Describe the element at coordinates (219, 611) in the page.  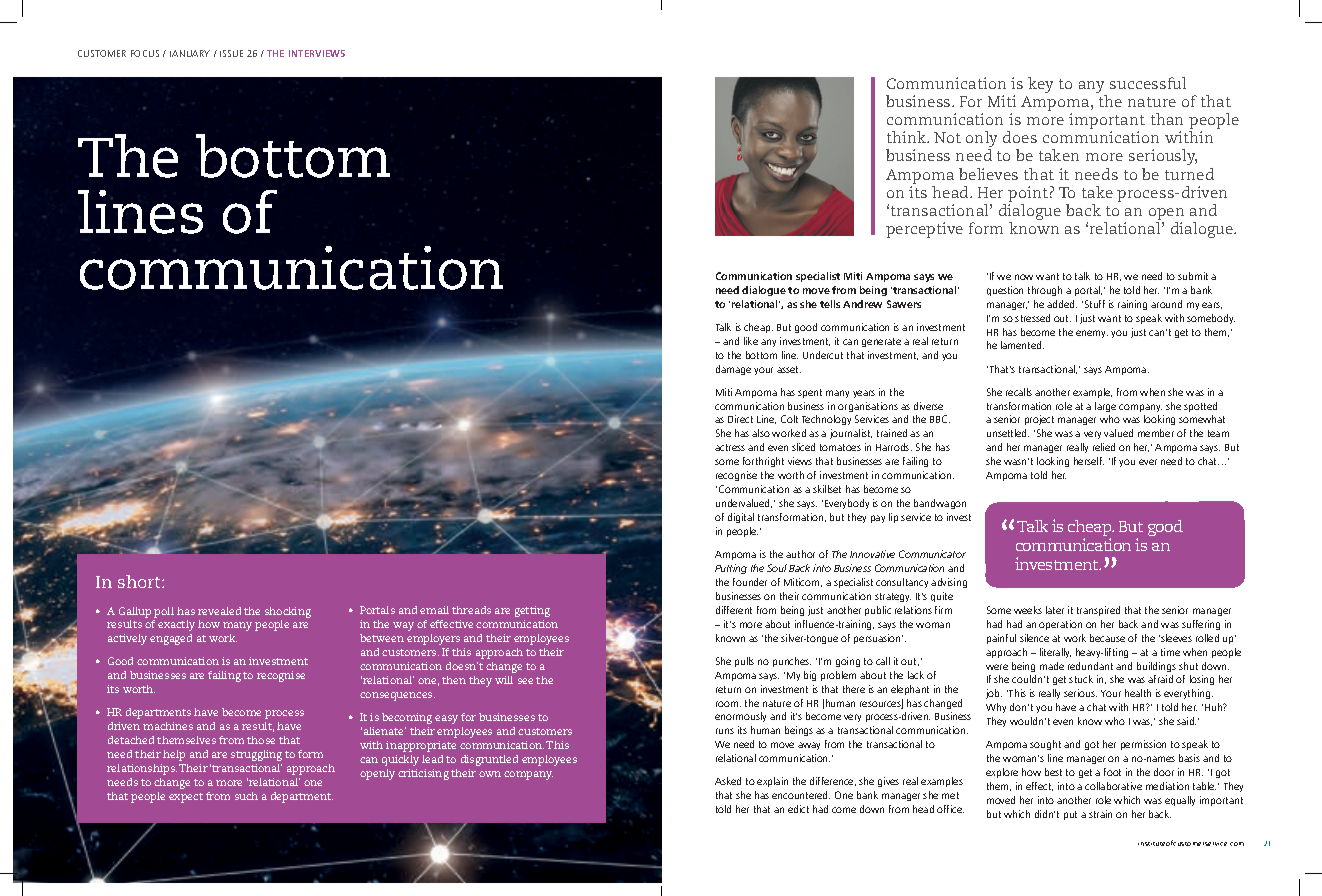
I see `revealed` at that location.
